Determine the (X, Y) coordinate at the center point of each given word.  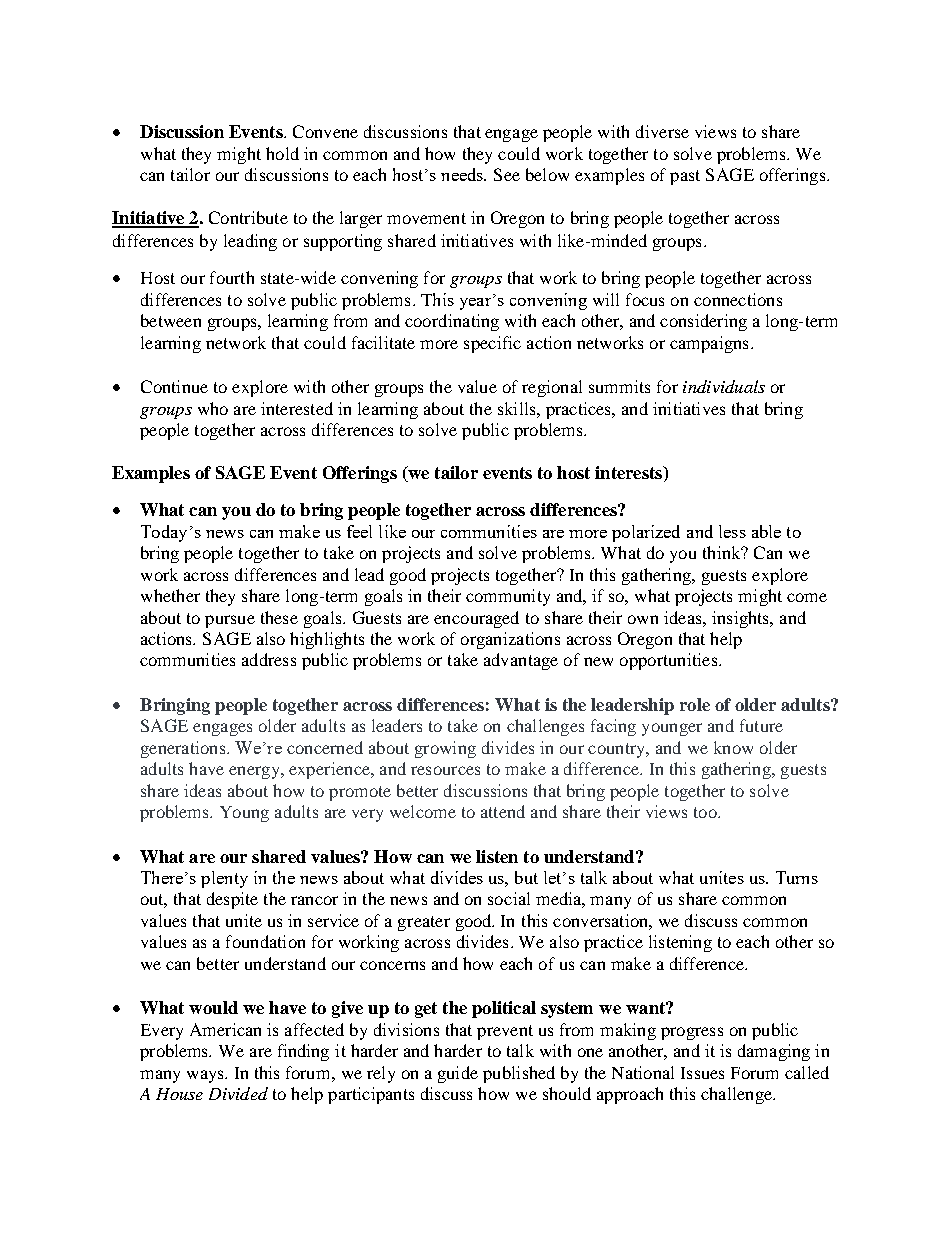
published (519, 1074)
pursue (230, 621)
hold (282, 153)
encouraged (476, 619)
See (507, 174)
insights (742, 619)
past (685, 177)
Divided (238, 1093)
